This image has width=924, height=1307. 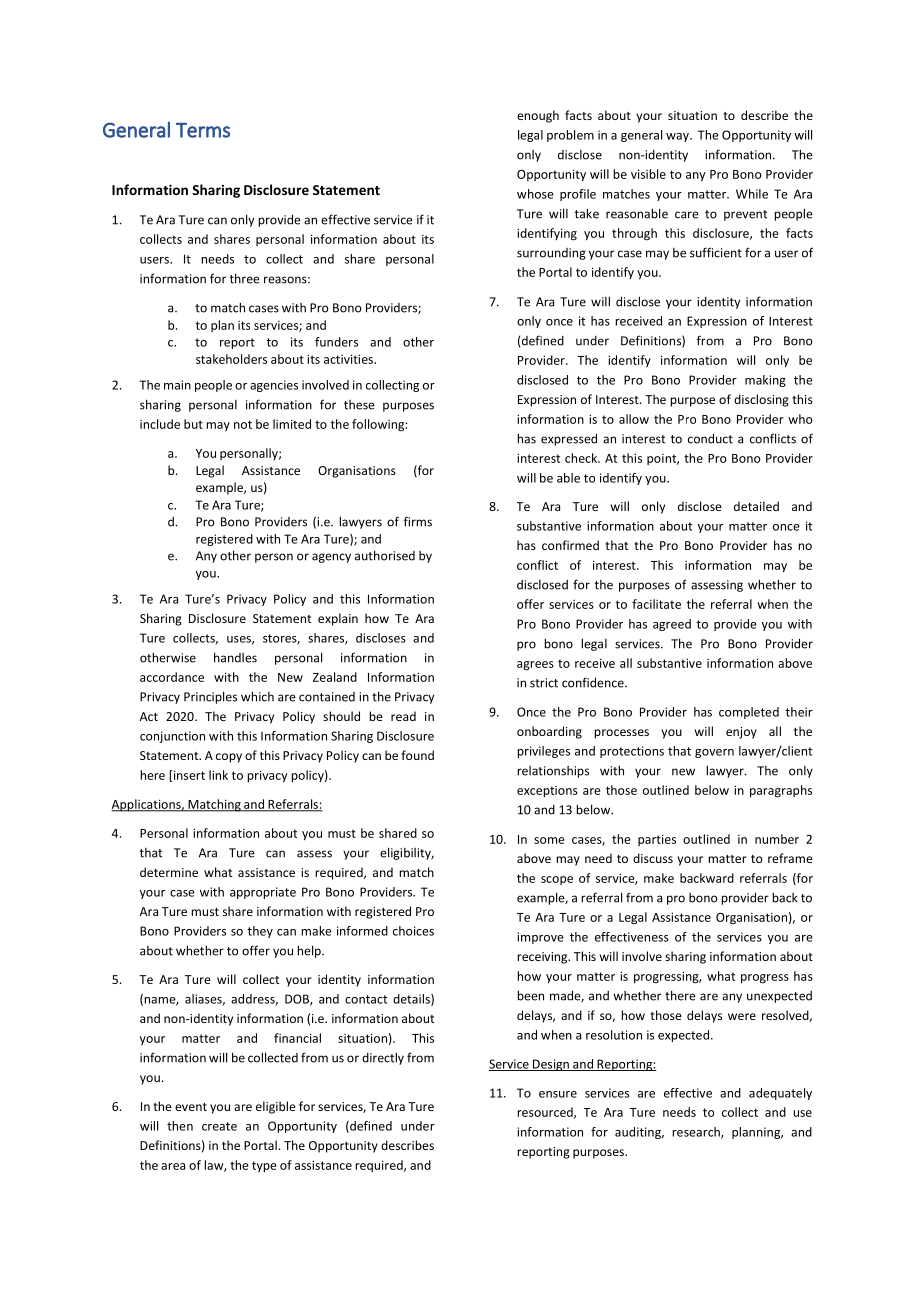 What do you see at coordinates (697, 1133) in the image?
I see `research` at bounding box center [697, 1133].
